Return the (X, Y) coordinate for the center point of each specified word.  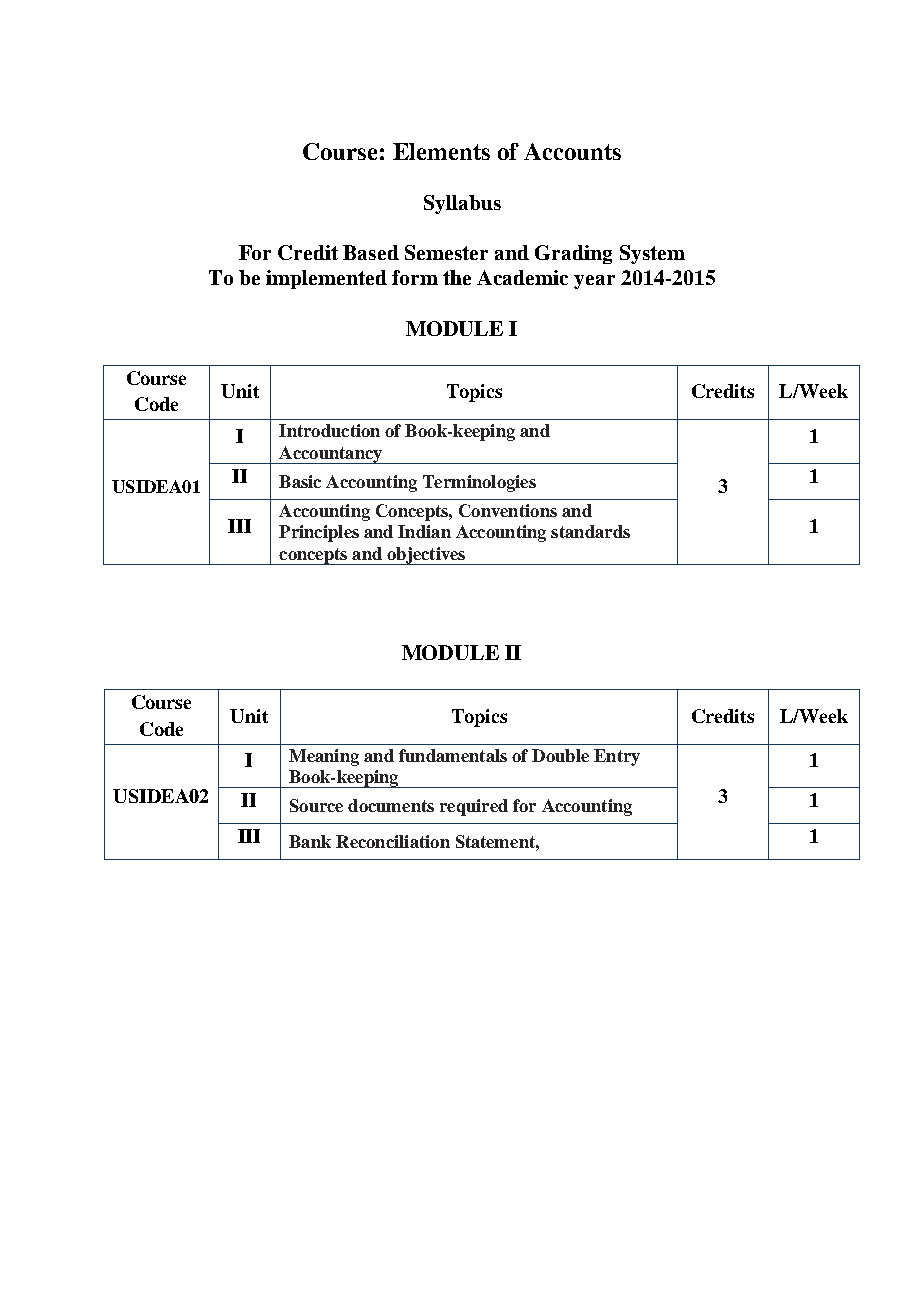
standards (590, 531)
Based (371, 252)
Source (316, 805)
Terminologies (479, 483)
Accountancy (331, 455)
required (474, 807)
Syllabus (462, 204)
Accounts (572, 151)
